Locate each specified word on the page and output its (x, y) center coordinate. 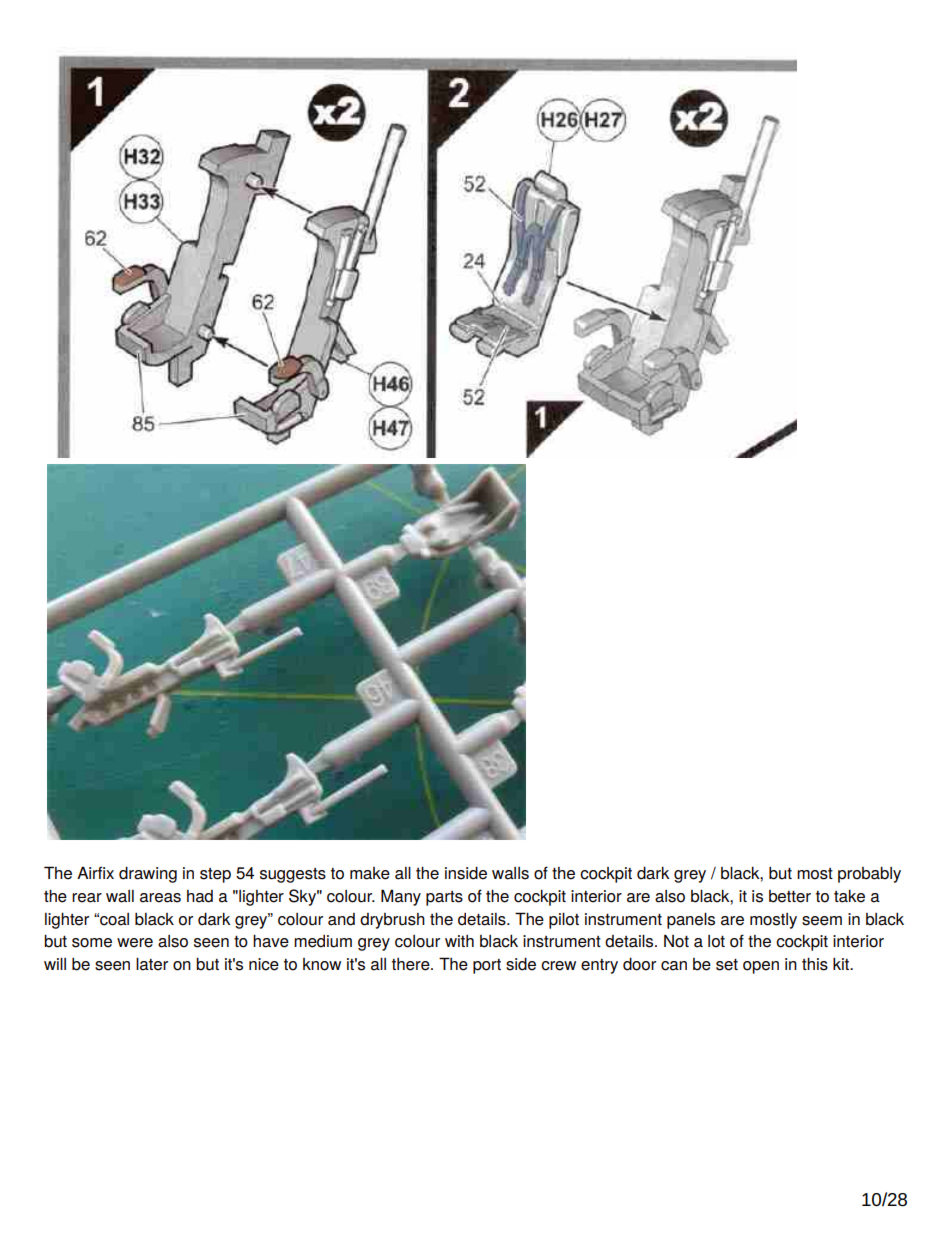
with (459, 941)
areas (160, 898)
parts (444, 898)
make (370, 873)
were (135, 943)
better (790, 896)
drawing (148, 874)
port (487, 966)
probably (869, 874)
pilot (564, 921)
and (341, 919)
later (152, 964)
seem (822, 921)
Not (676, 941)
